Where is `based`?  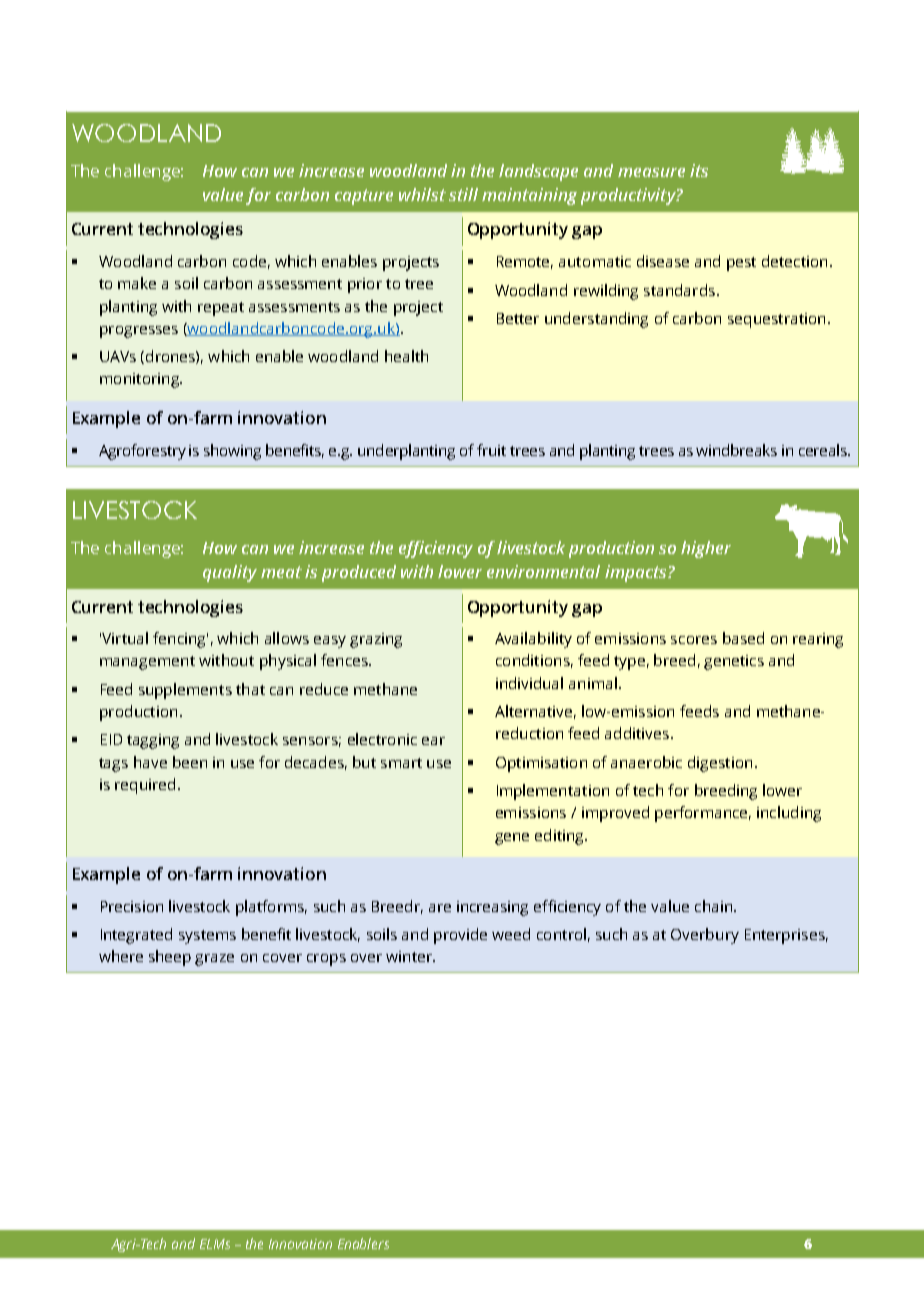 based is located at coordinates (743, 638).
